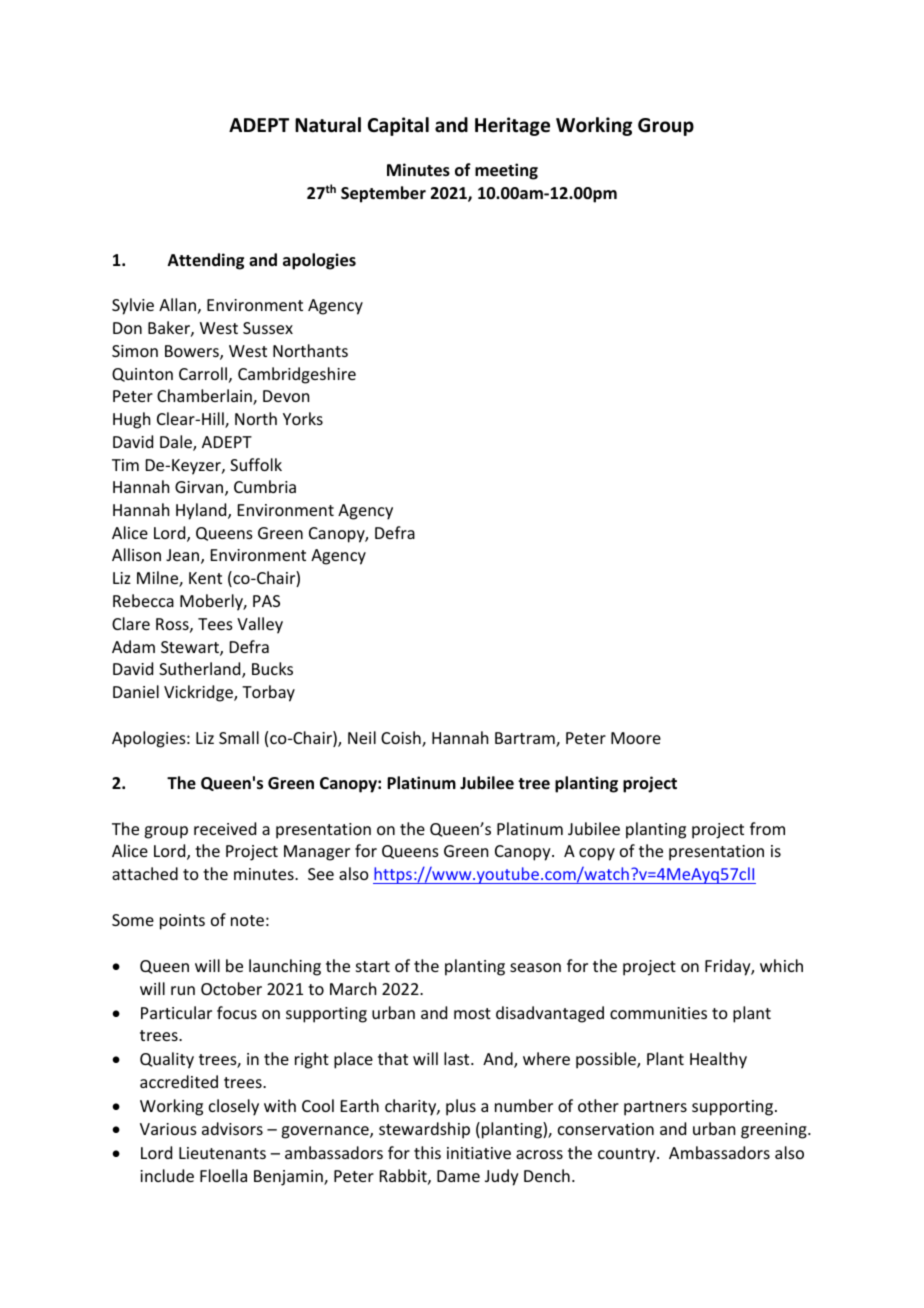  What do you see at coordinates (205, 397) in the screenshot?
I see `Chamberlain` at bounding box center [205, 397].
